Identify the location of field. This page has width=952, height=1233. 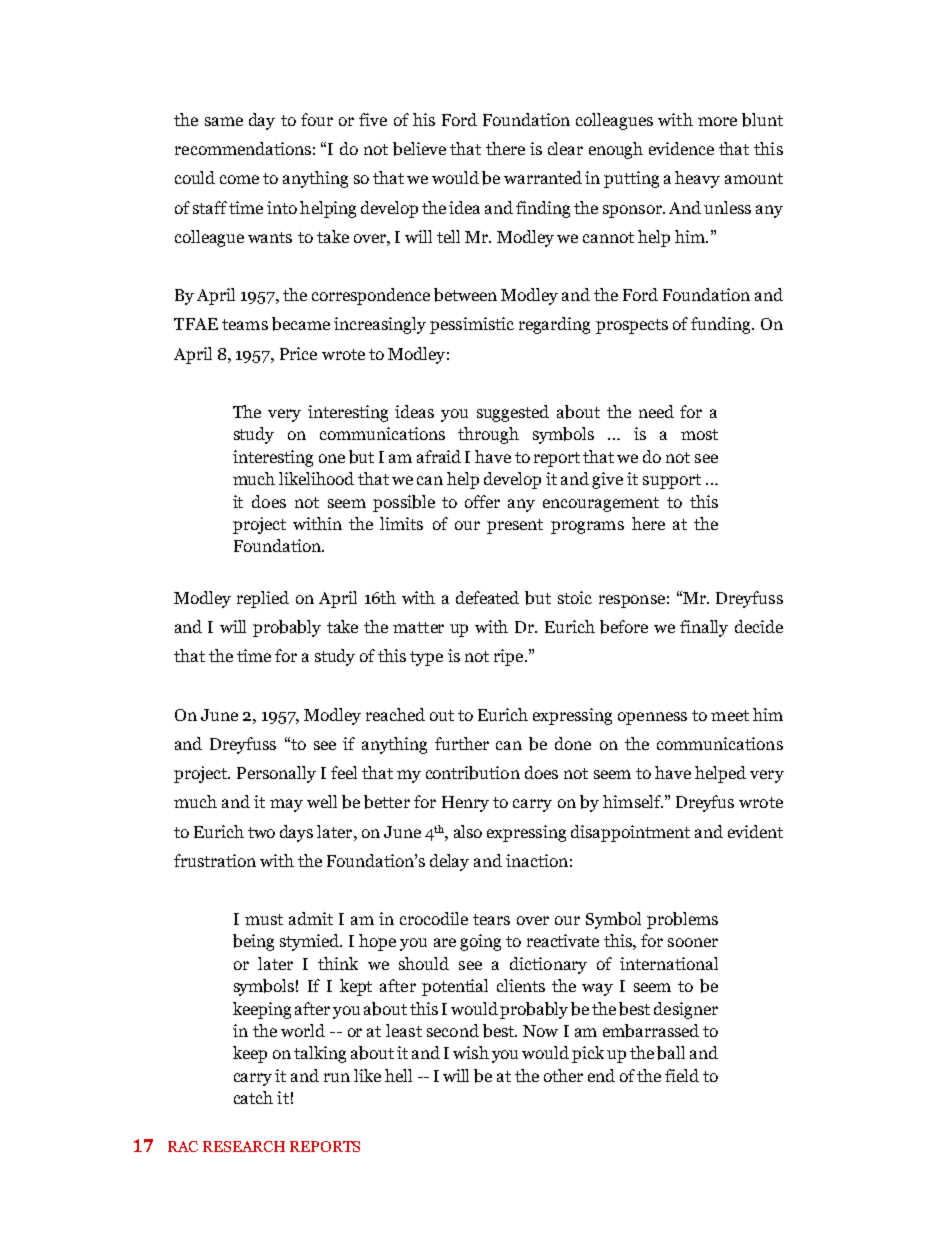
(682, 1075).
